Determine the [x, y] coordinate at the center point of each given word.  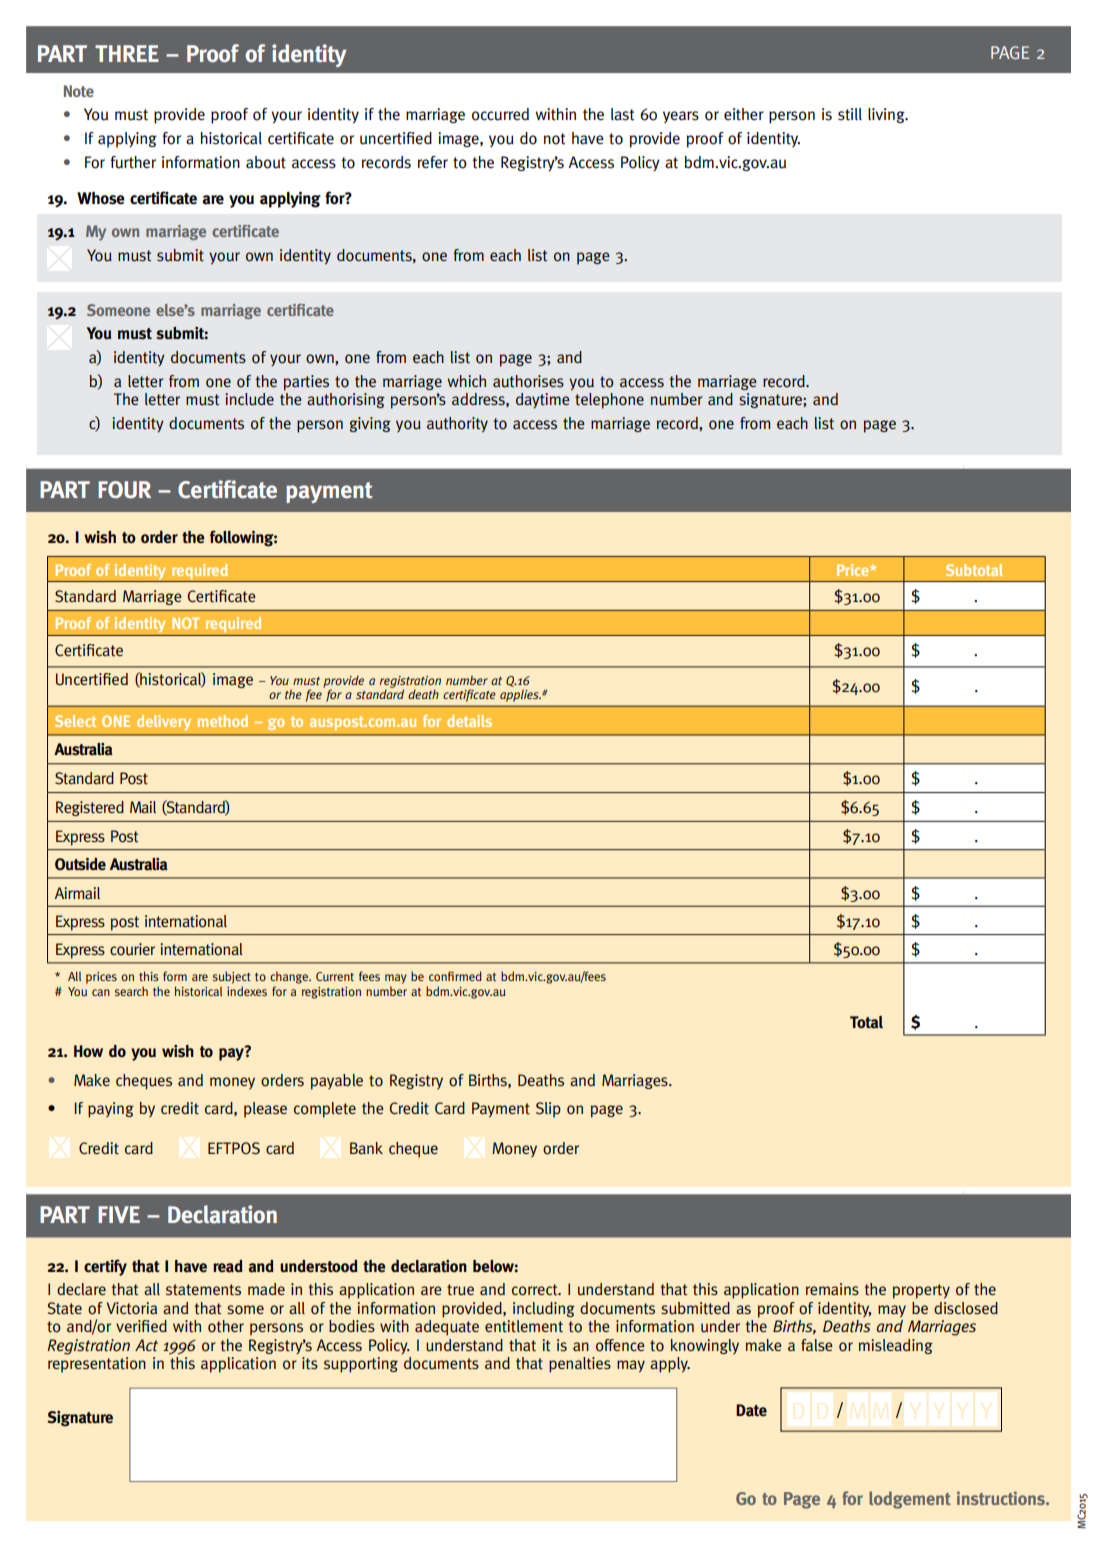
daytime [543, 400]
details [469, 721]
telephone [609, 401]
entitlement [524, 1326]
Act [146, 1345]
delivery [164, 722]
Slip [548, 1110]
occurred [500, 114]
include [249, 399]
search [131, 991]
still [850, 114]
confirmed [455, 976]
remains [832, 1289]
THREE [127, 53]
